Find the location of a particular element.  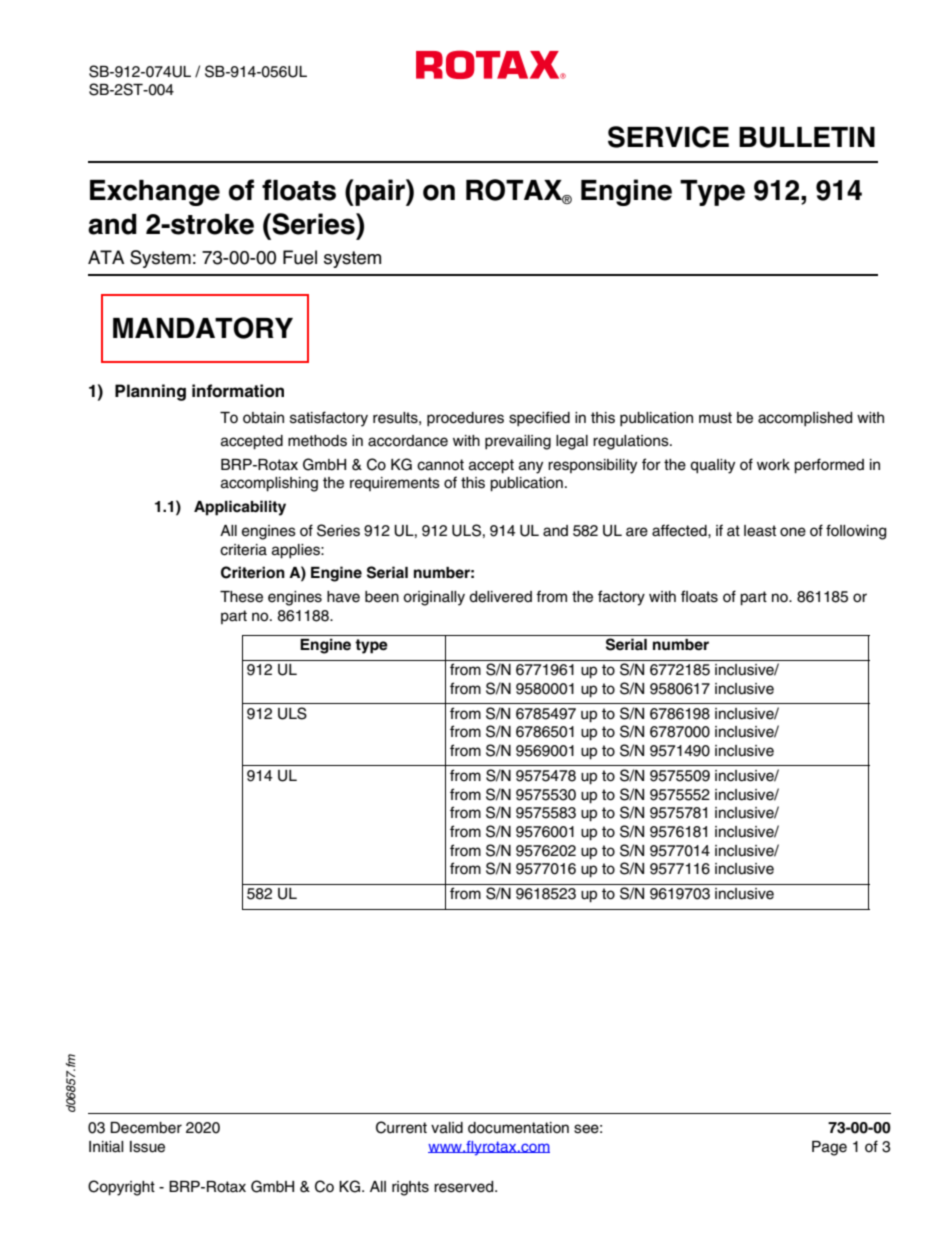

reserved is located at coordinates (465, 1187).
